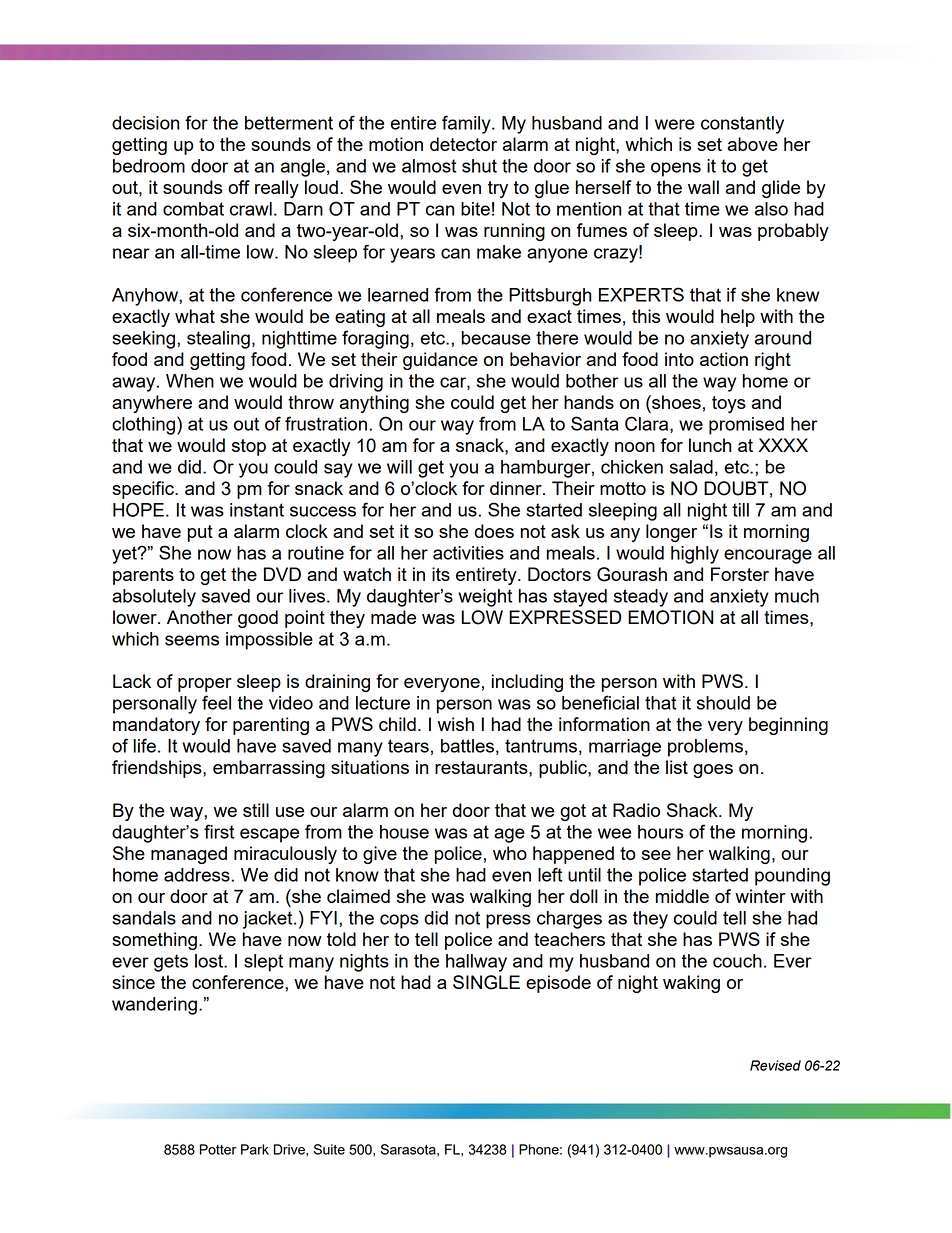  I want to click on Suite, so click(329, 1149).
